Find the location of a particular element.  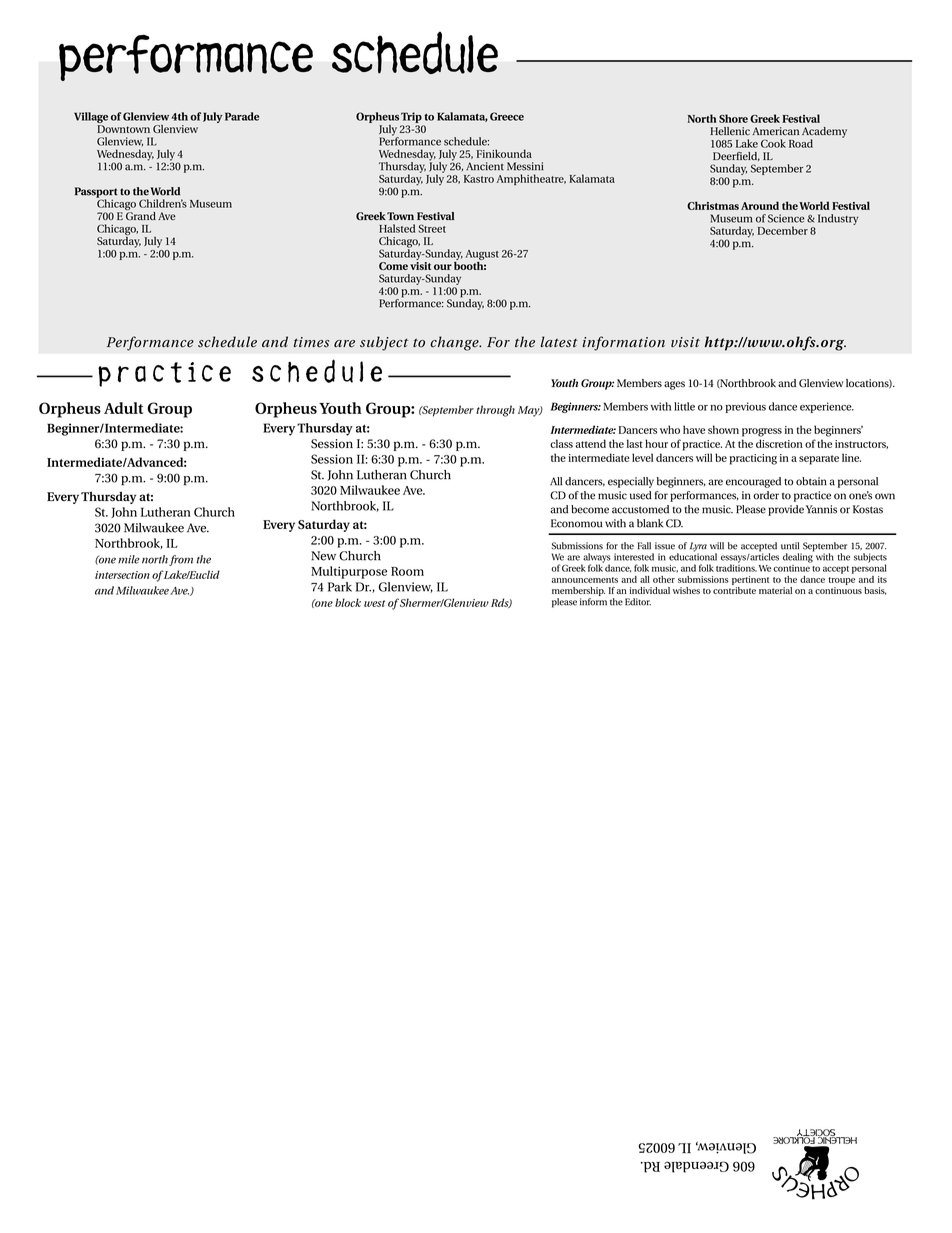

American is located at coordinates (775, 131).
